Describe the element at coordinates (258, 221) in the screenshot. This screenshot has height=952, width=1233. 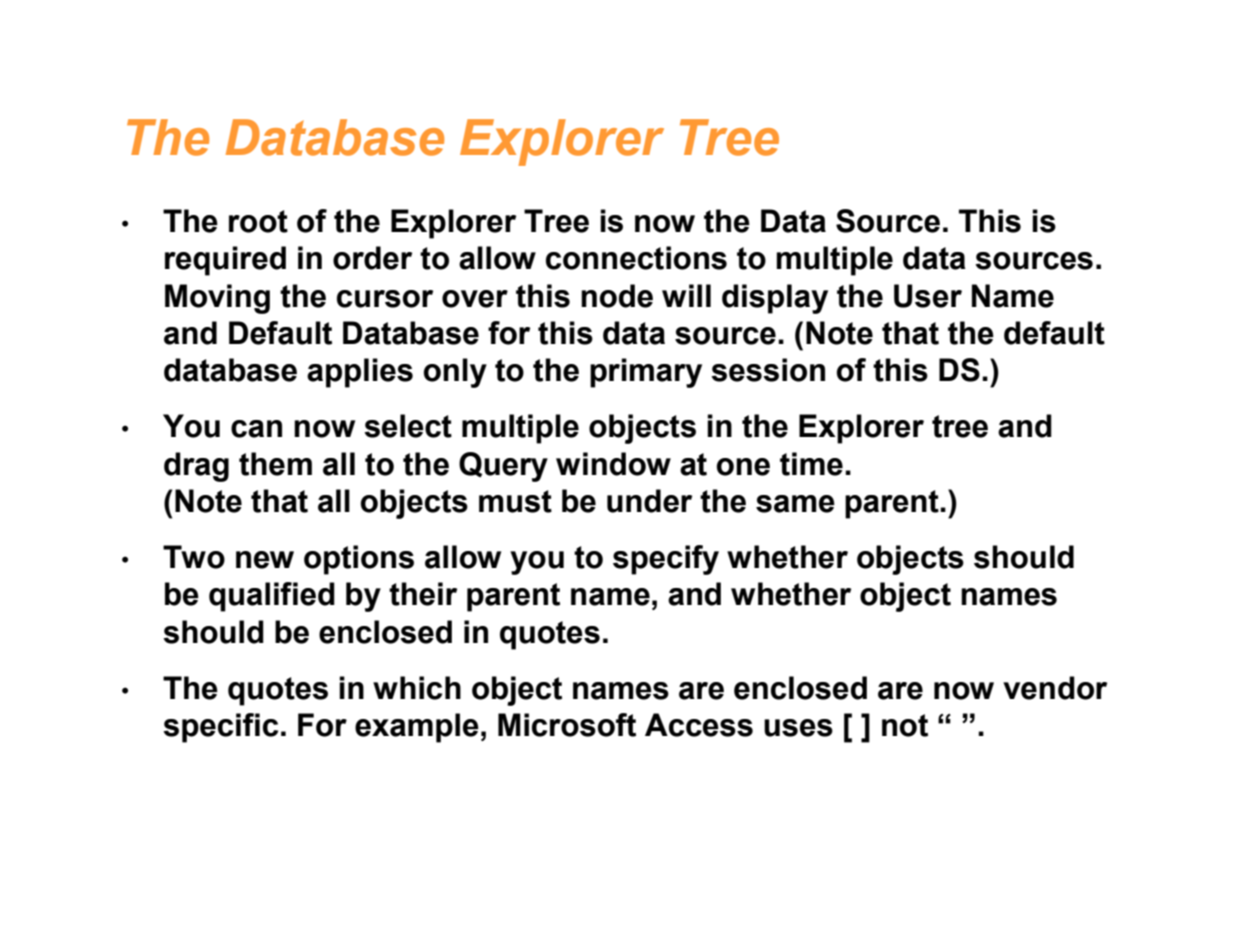
I see `root` at that location.
